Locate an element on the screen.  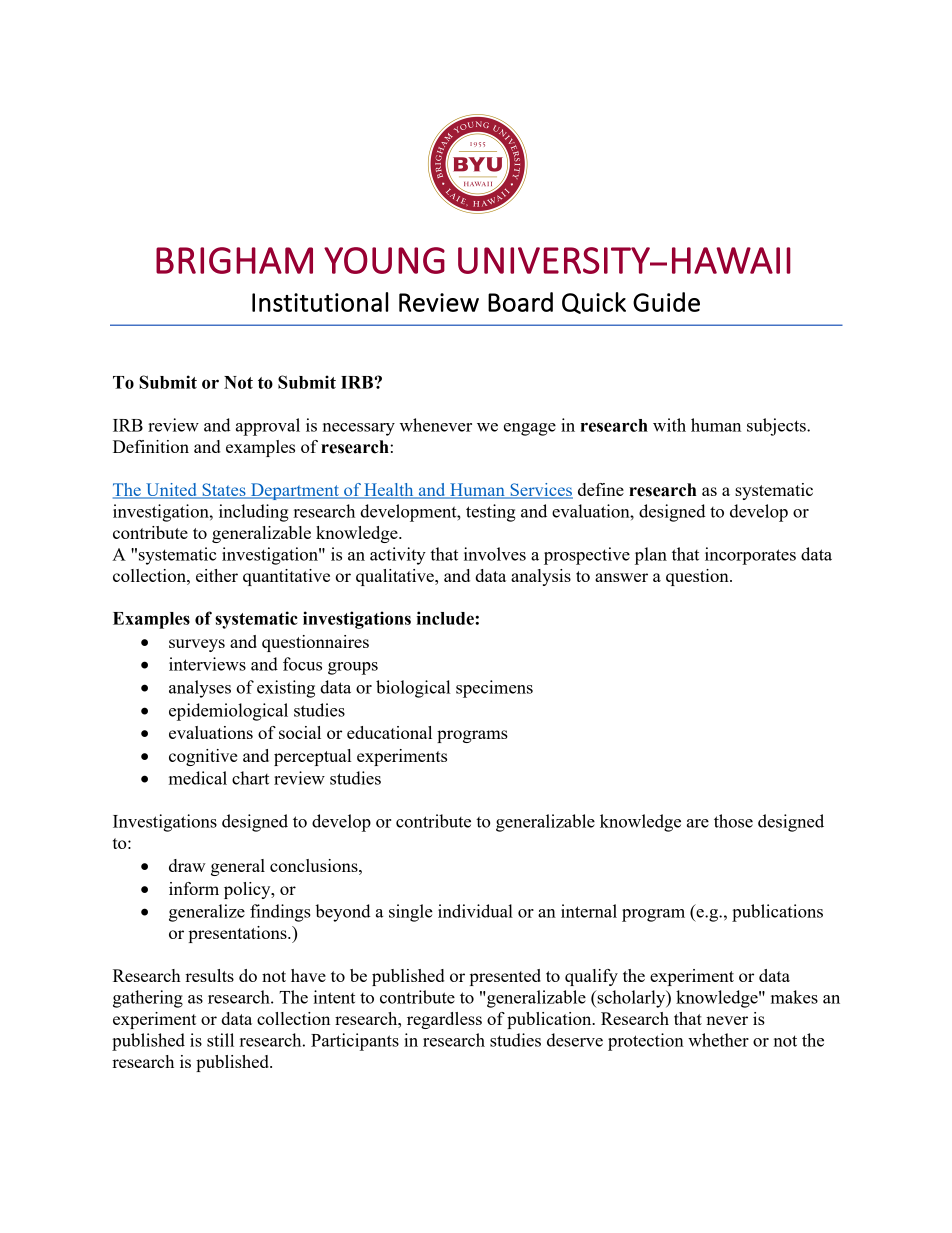
BRIGHAM is located at coordinates (234, 260).
